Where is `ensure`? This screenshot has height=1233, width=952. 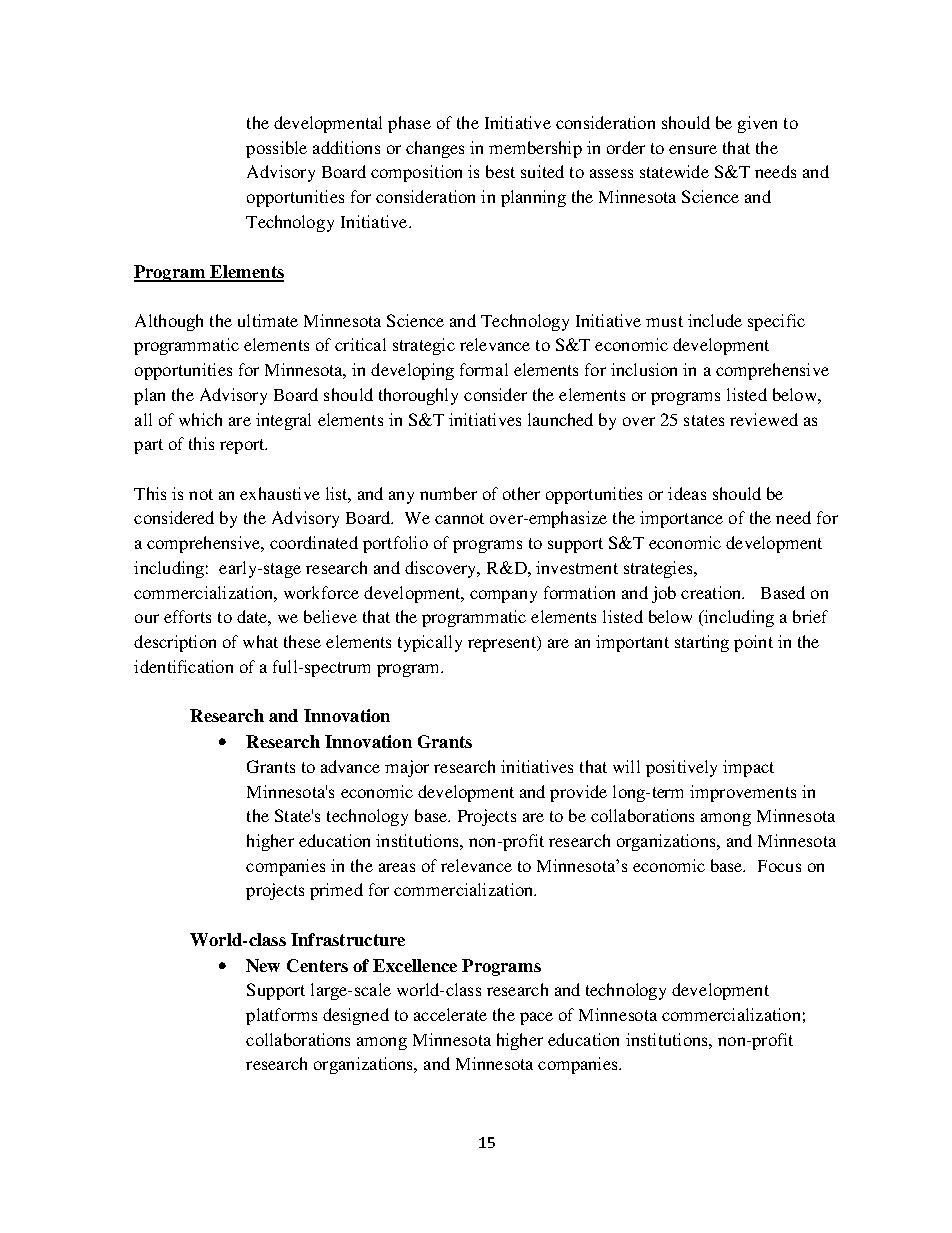 ensure is located at coordinates (693, 149).
